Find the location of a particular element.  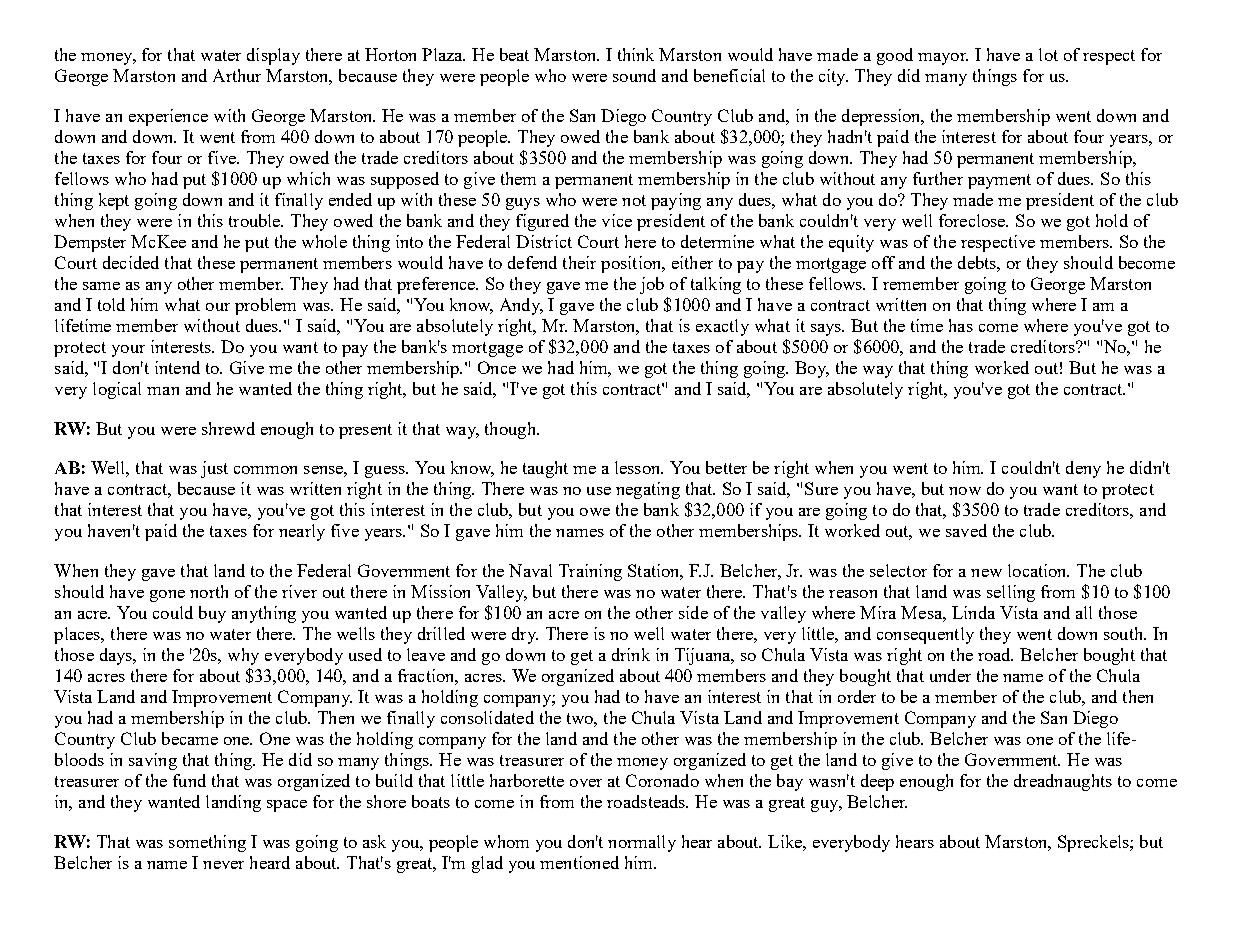

mayor is located at coordinates (943, 59).
